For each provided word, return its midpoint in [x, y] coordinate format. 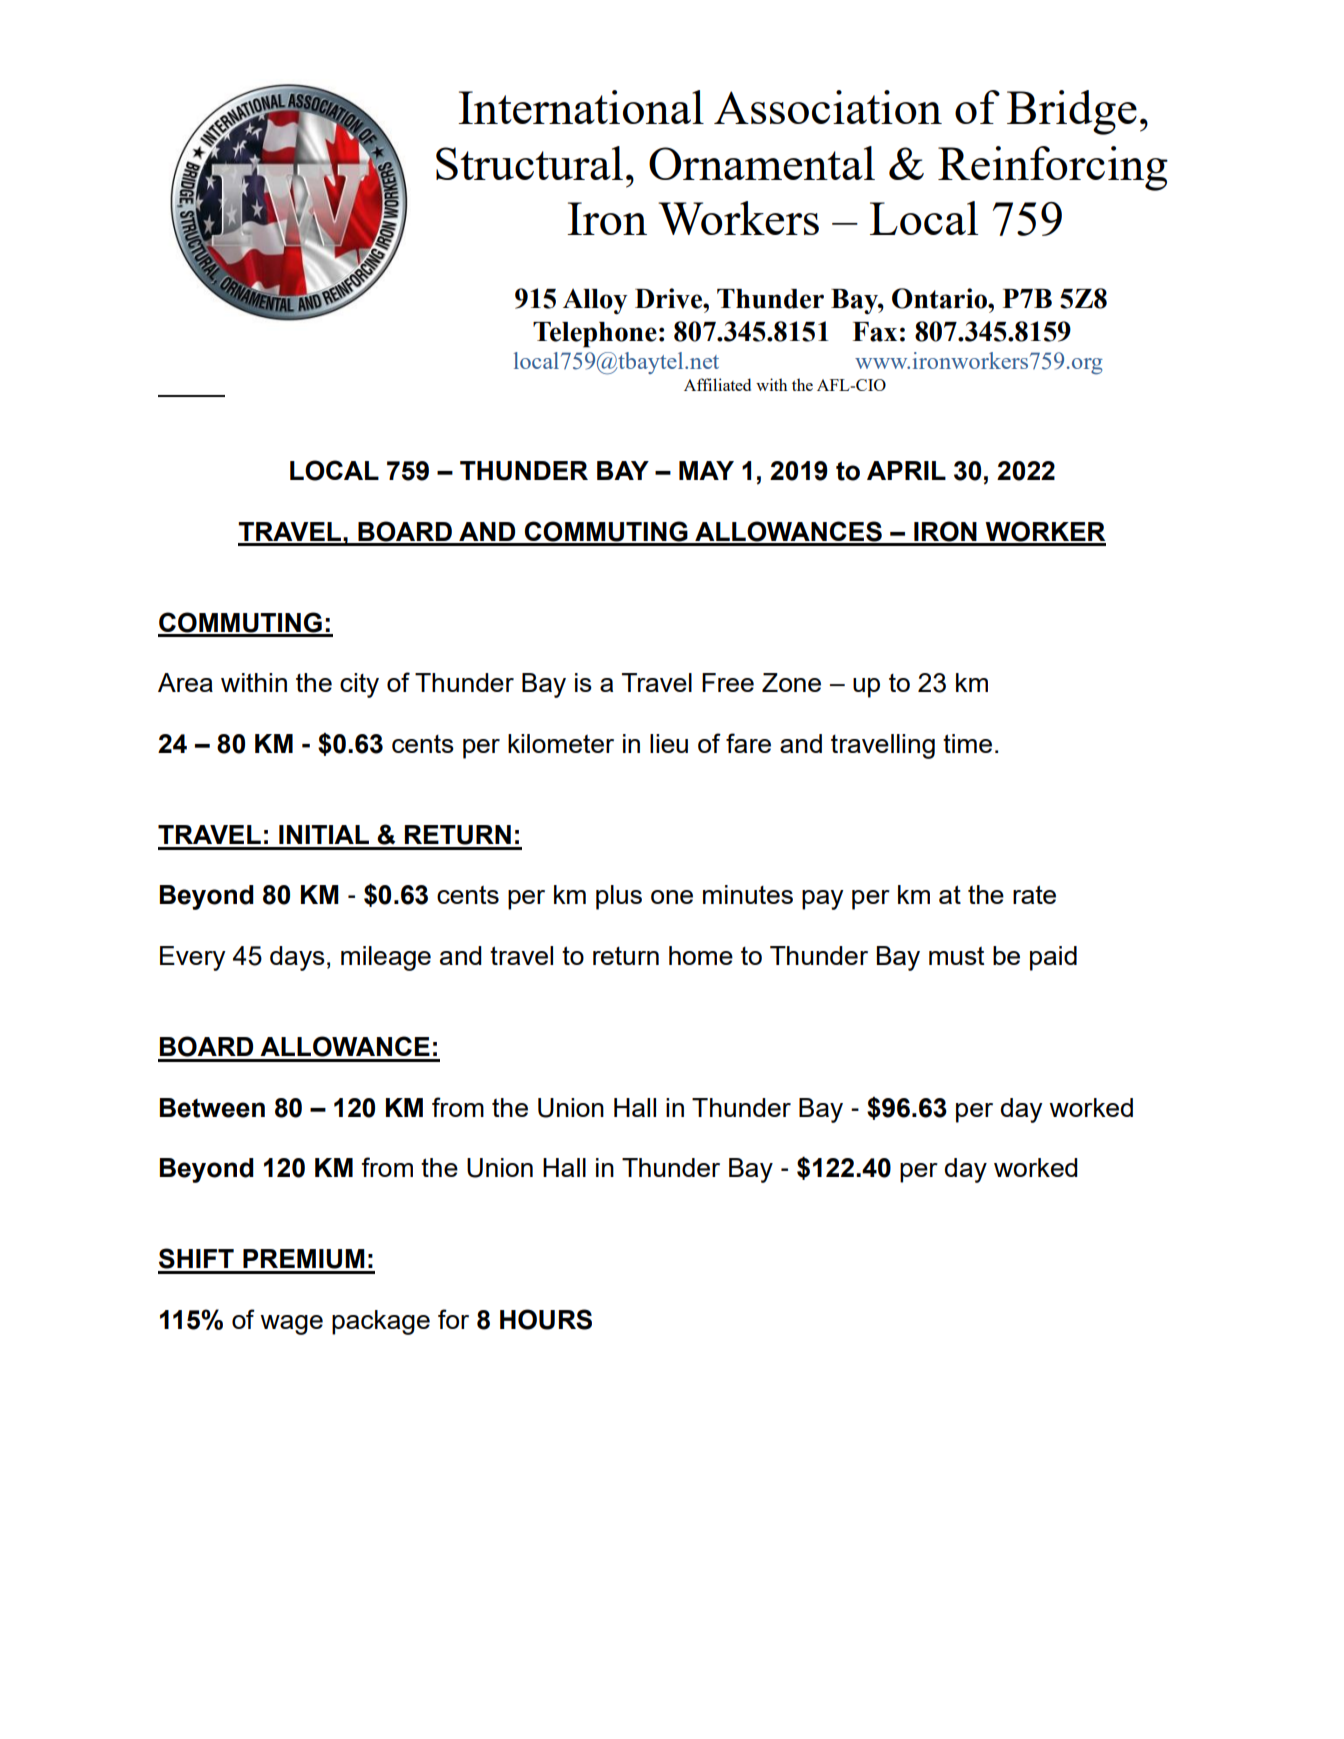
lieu [669, 743]
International [581, 107]
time [967, 743]
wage [291, 1325]
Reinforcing [1053, 168]
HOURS [546, 1319]
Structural [529, 163]
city [359, 685]
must [956, 956]
